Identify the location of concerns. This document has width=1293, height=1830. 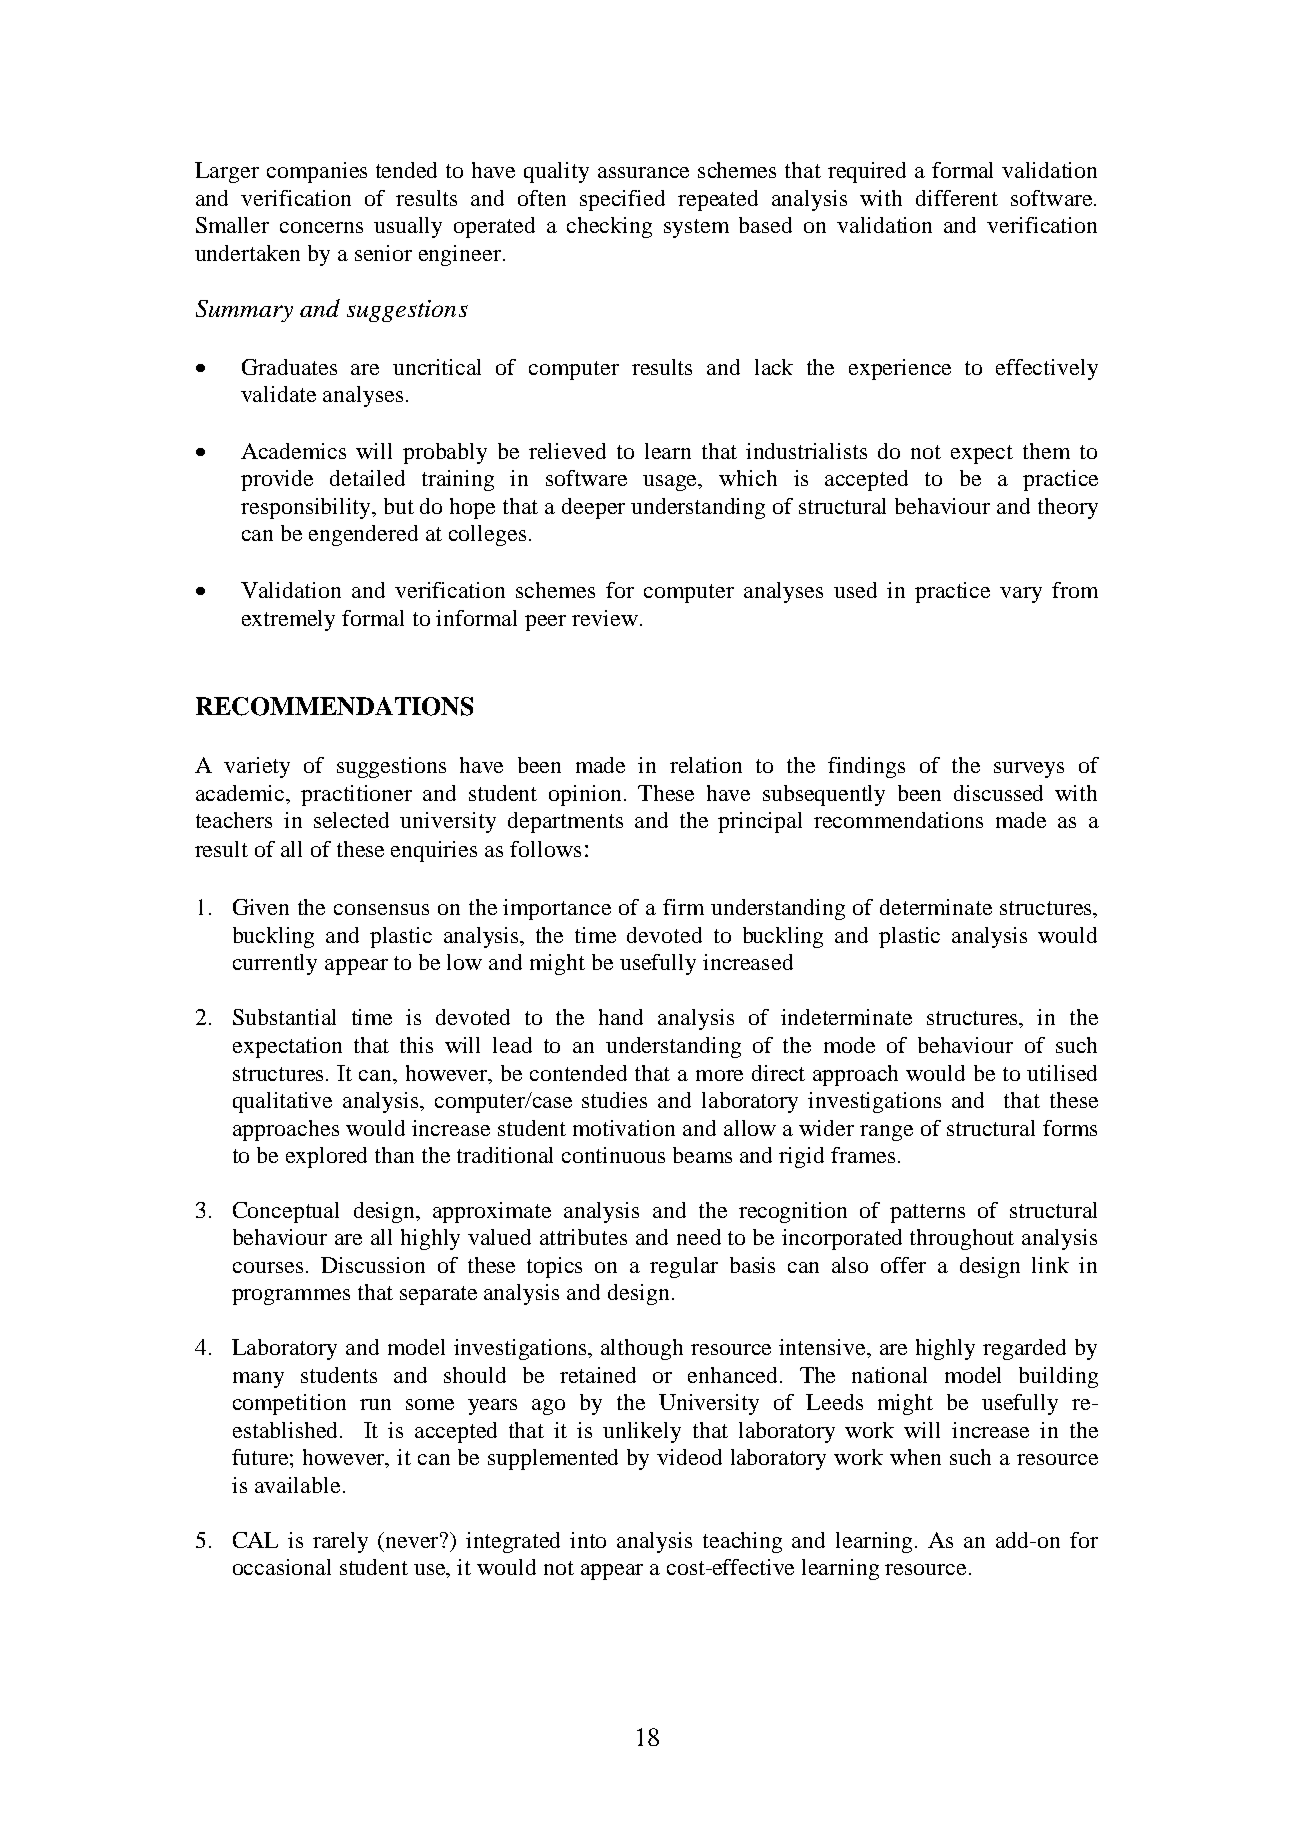
(321, 227).
